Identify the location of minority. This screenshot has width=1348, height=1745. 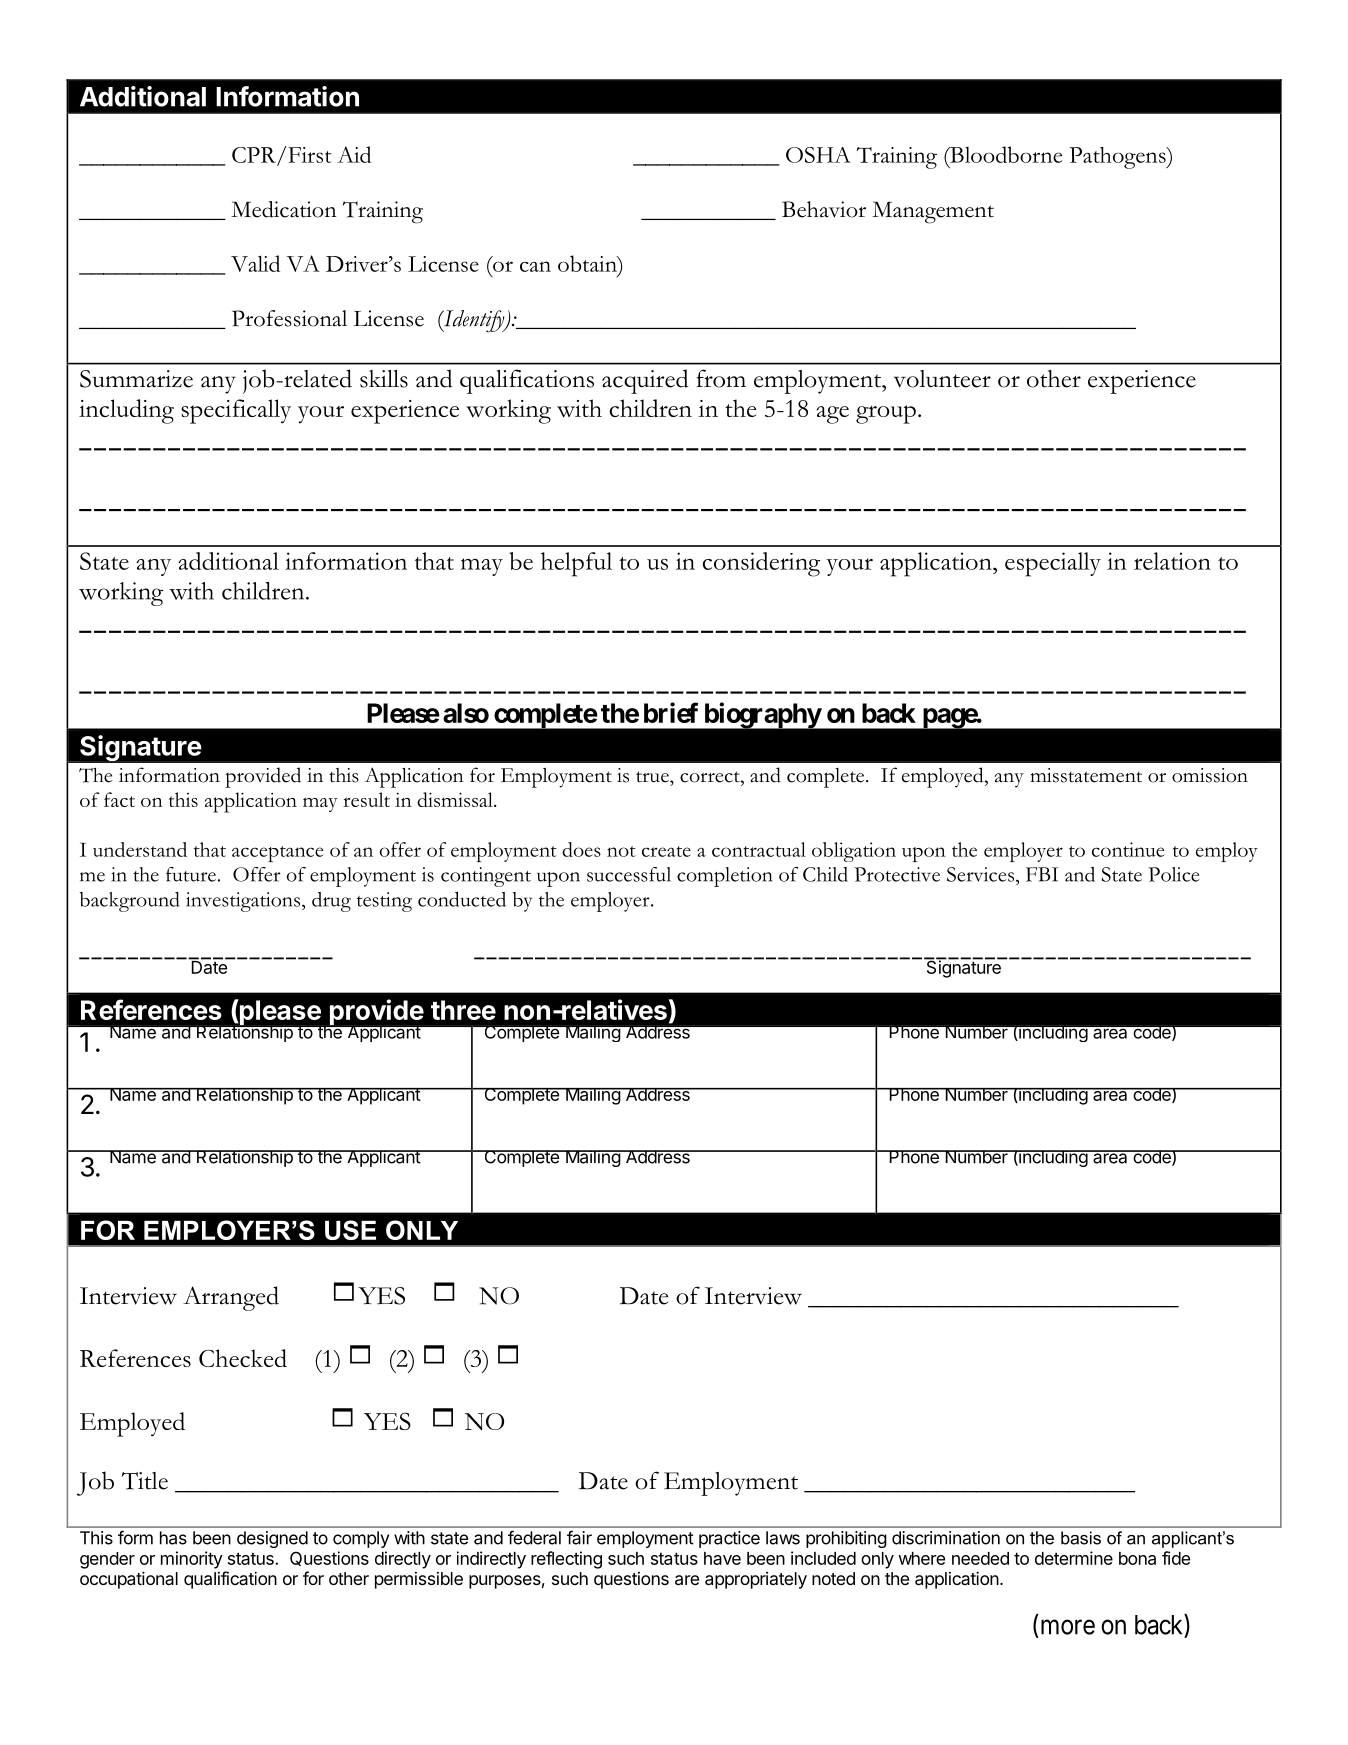
(192, 1560).
